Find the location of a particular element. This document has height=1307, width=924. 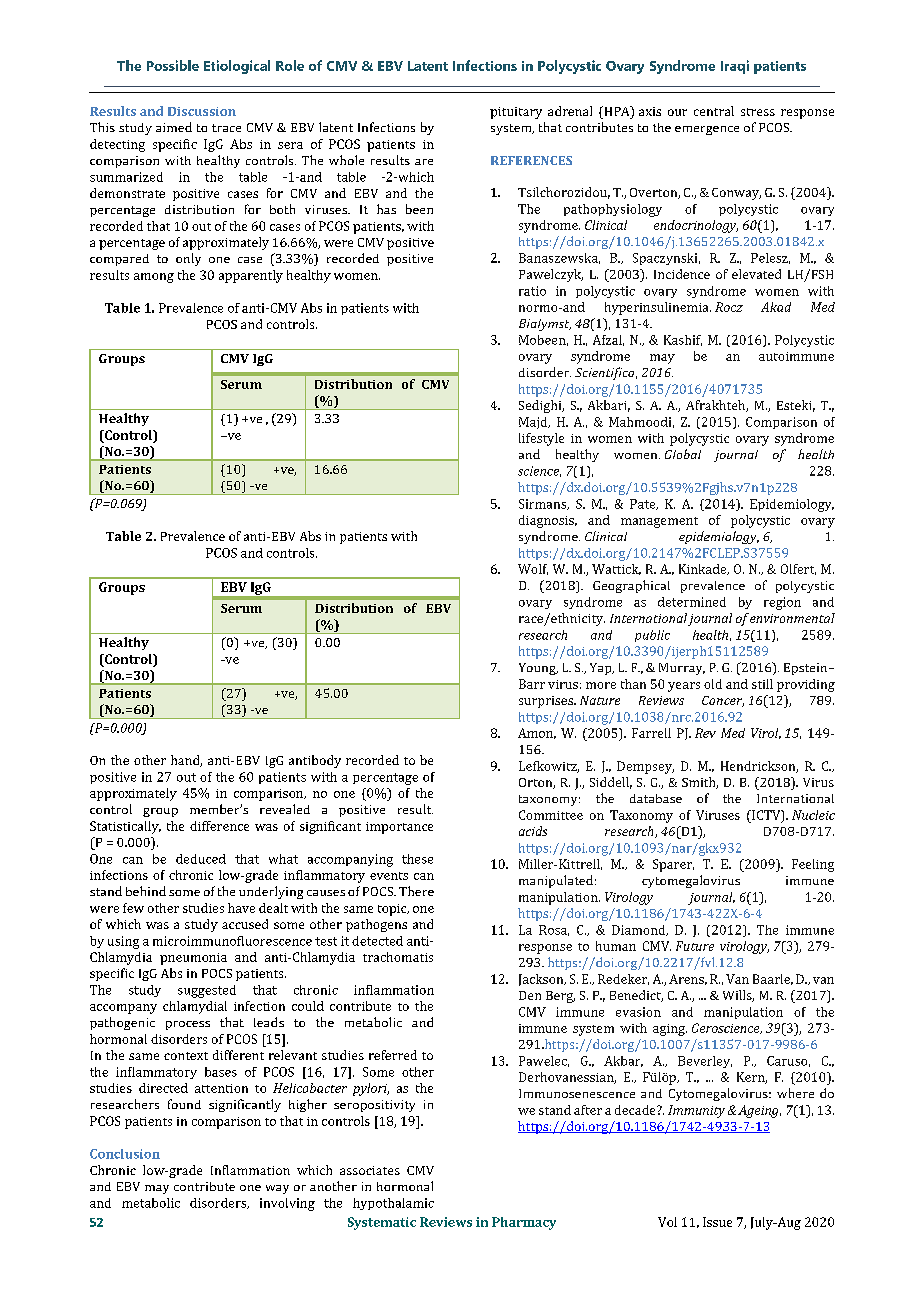

old is located at coordinates (713, 684).
